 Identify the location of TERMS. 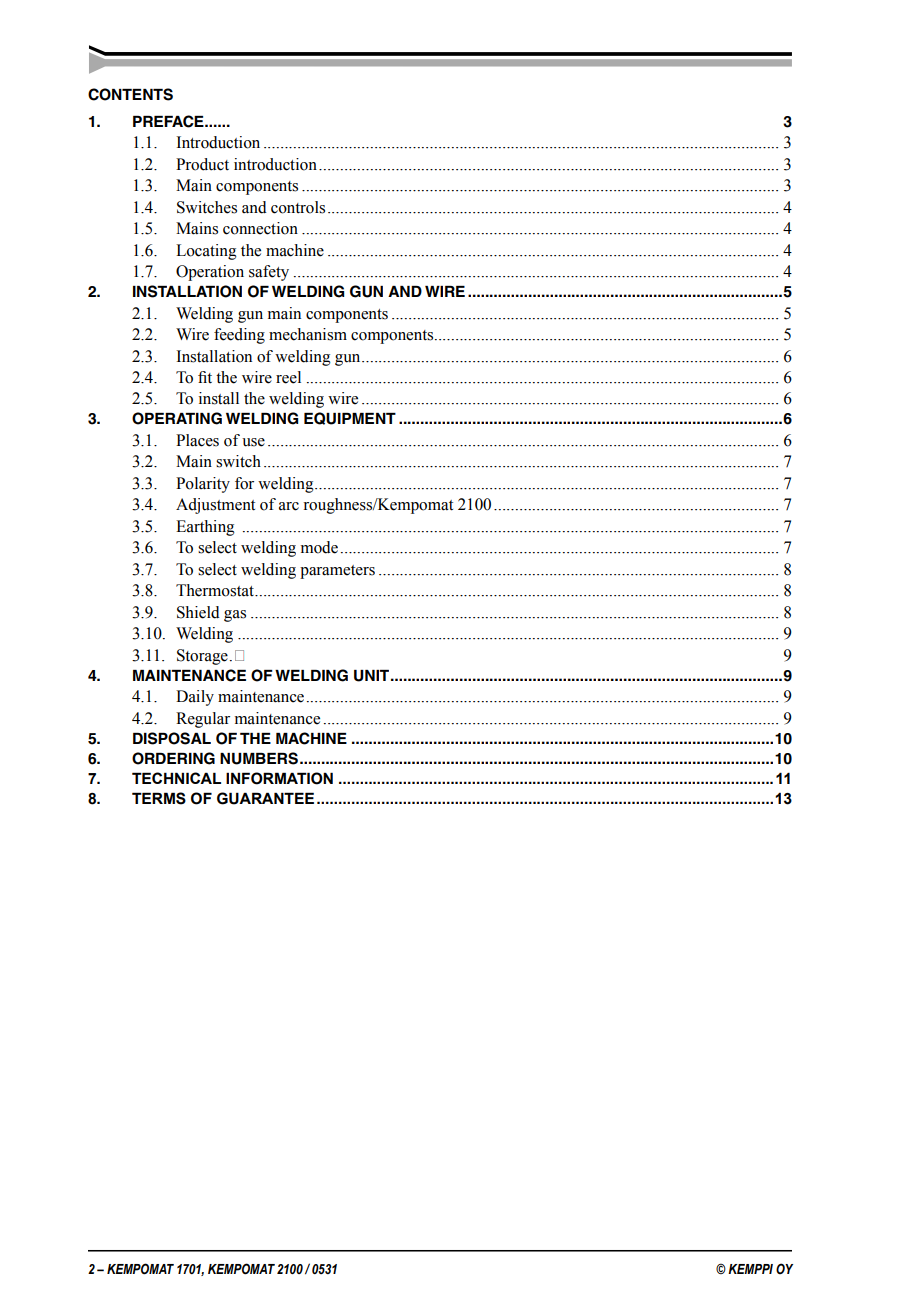
(159, 798).
